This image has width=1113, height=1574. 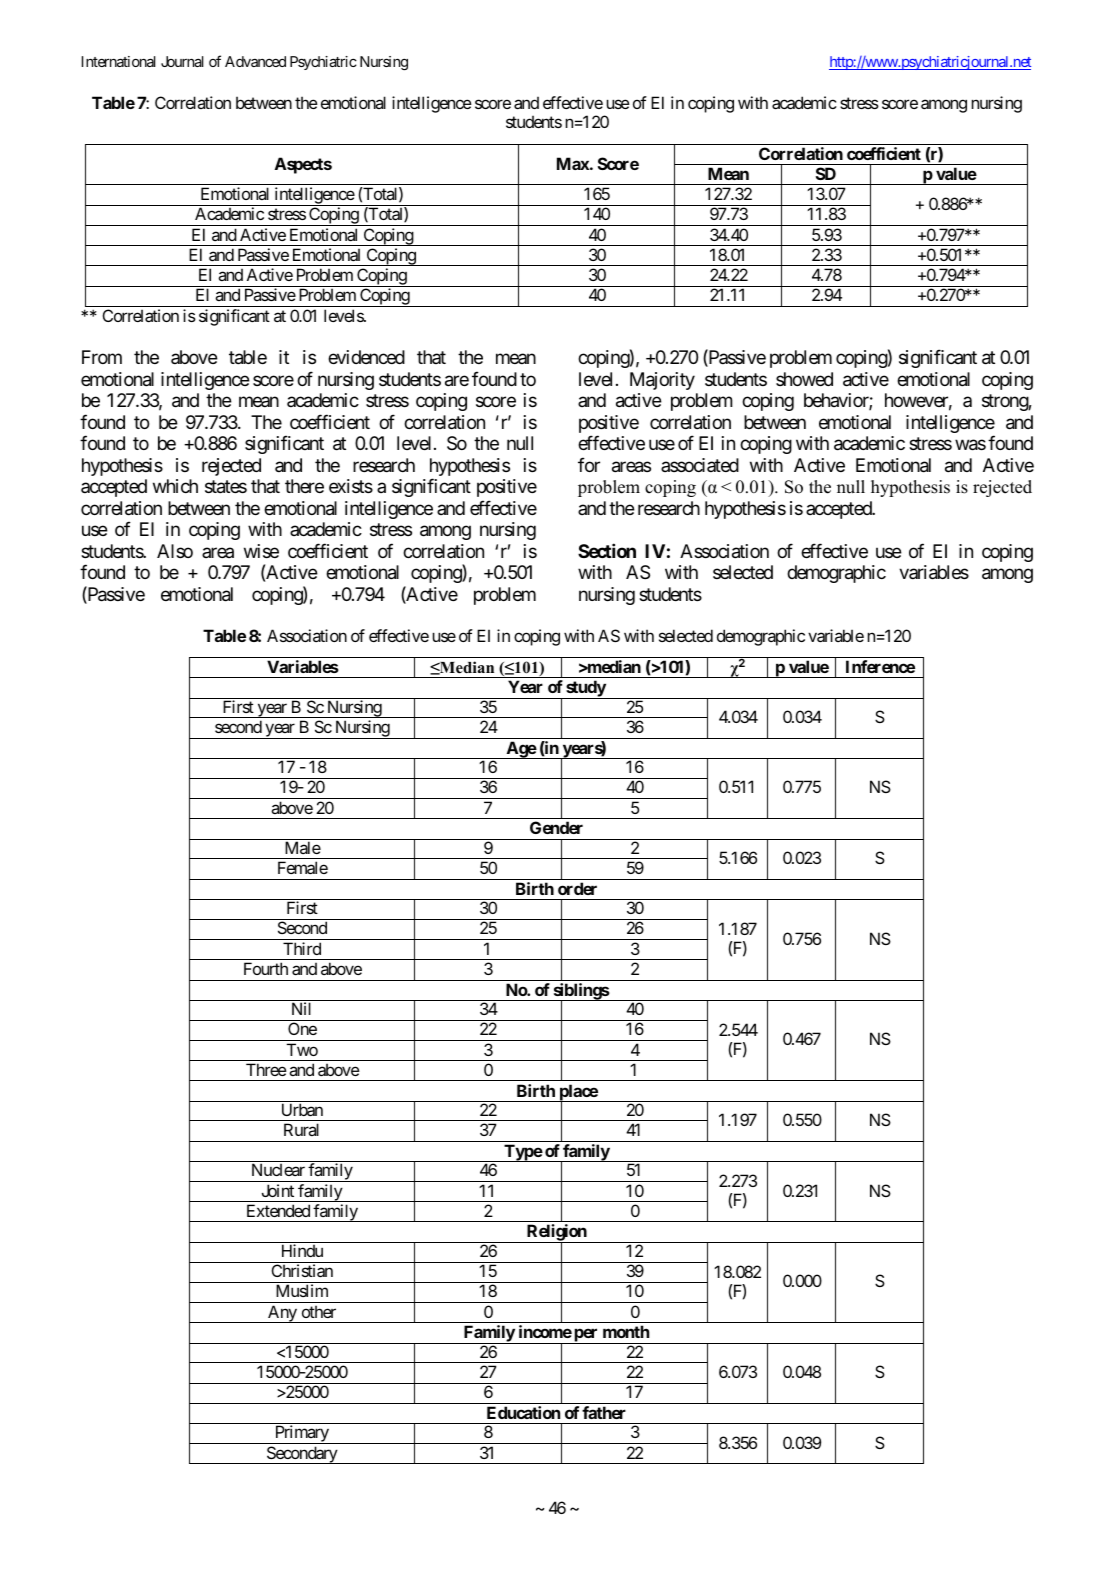 I want to click on Advanced, so click(x=255, y=61).
